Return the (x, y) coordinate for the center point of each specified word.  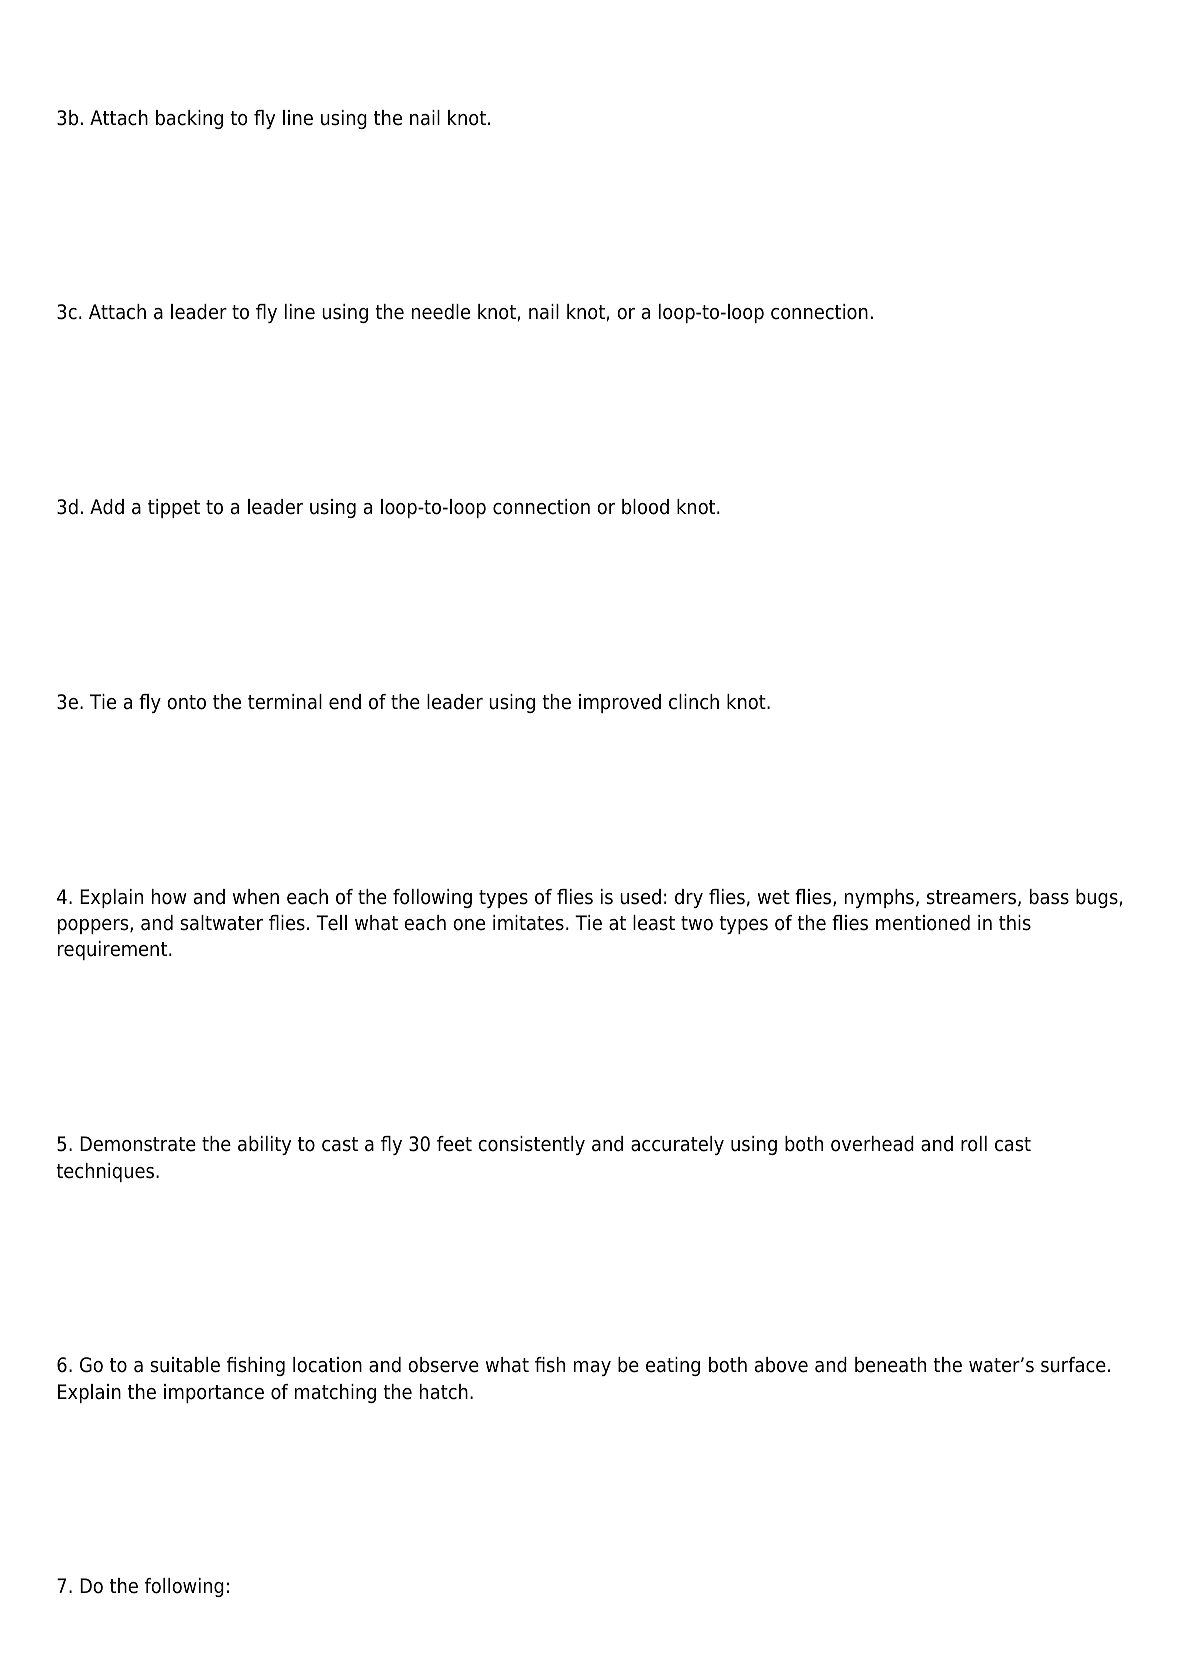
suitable (185, 1365)
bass (1049, 897)
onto (186, 702)
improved (620, 703)
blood (645, 507)
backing (189, 119)
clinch (694, 702)
